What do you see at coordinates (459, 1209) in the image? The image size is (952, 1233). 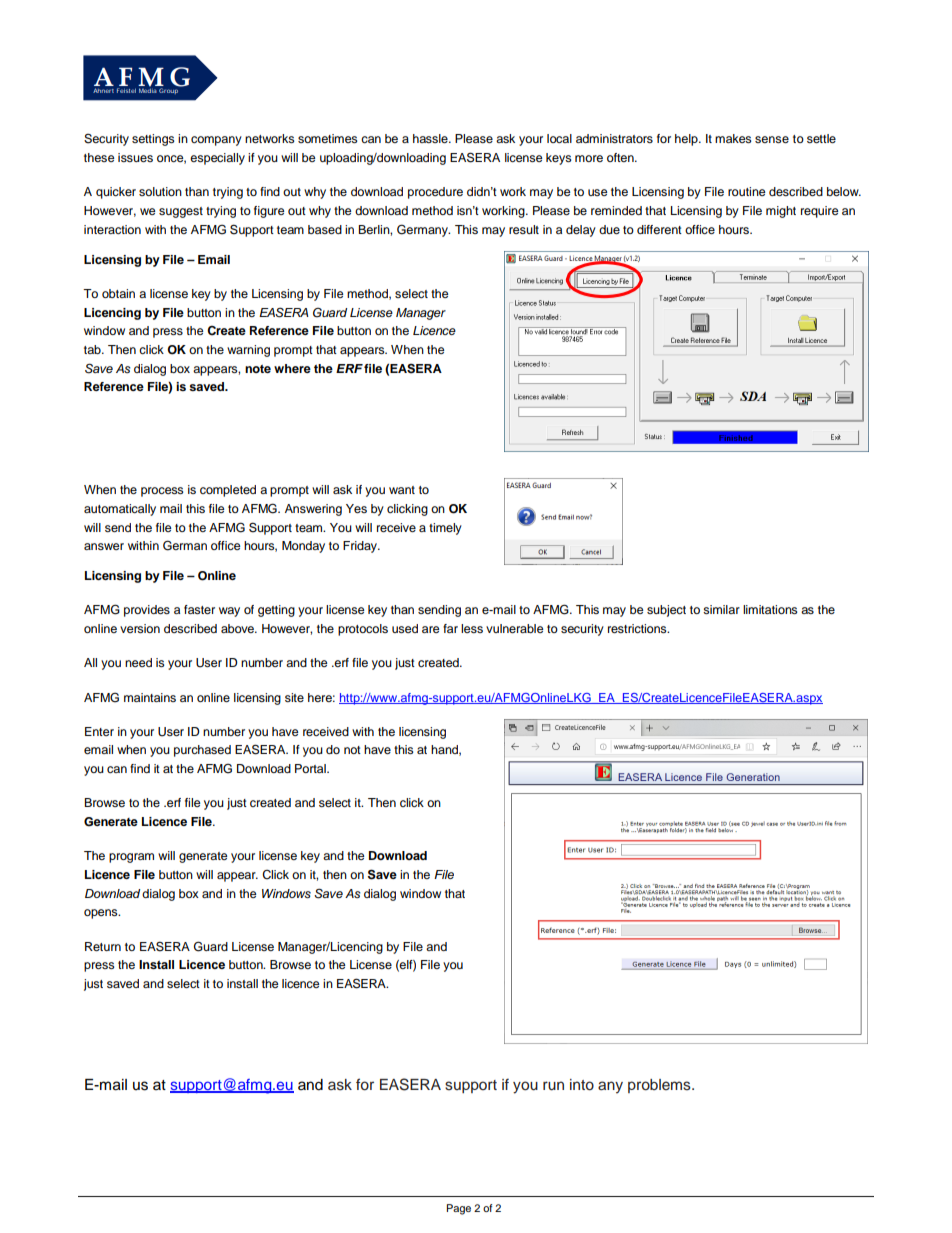 I see `Page` at bounding box center [459, 1209].
